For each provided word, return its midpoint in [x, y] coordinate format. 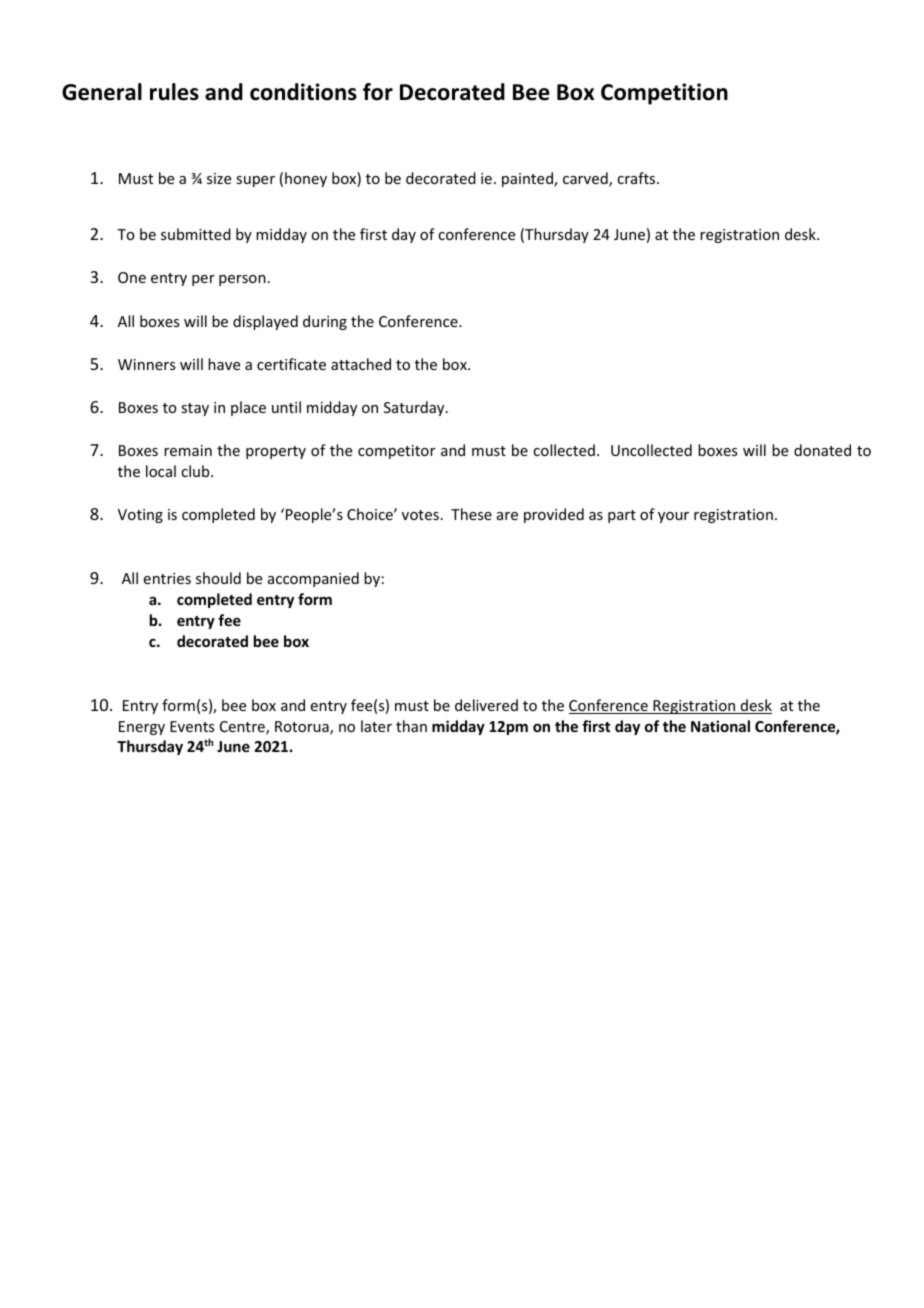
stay [195, 409]
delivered [486, 705]
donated [822, 450]
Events [192, 726]
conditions [303, 92]
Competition [664, 94]
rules [174, 92]
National [720, 726]
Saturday [415, 408]
